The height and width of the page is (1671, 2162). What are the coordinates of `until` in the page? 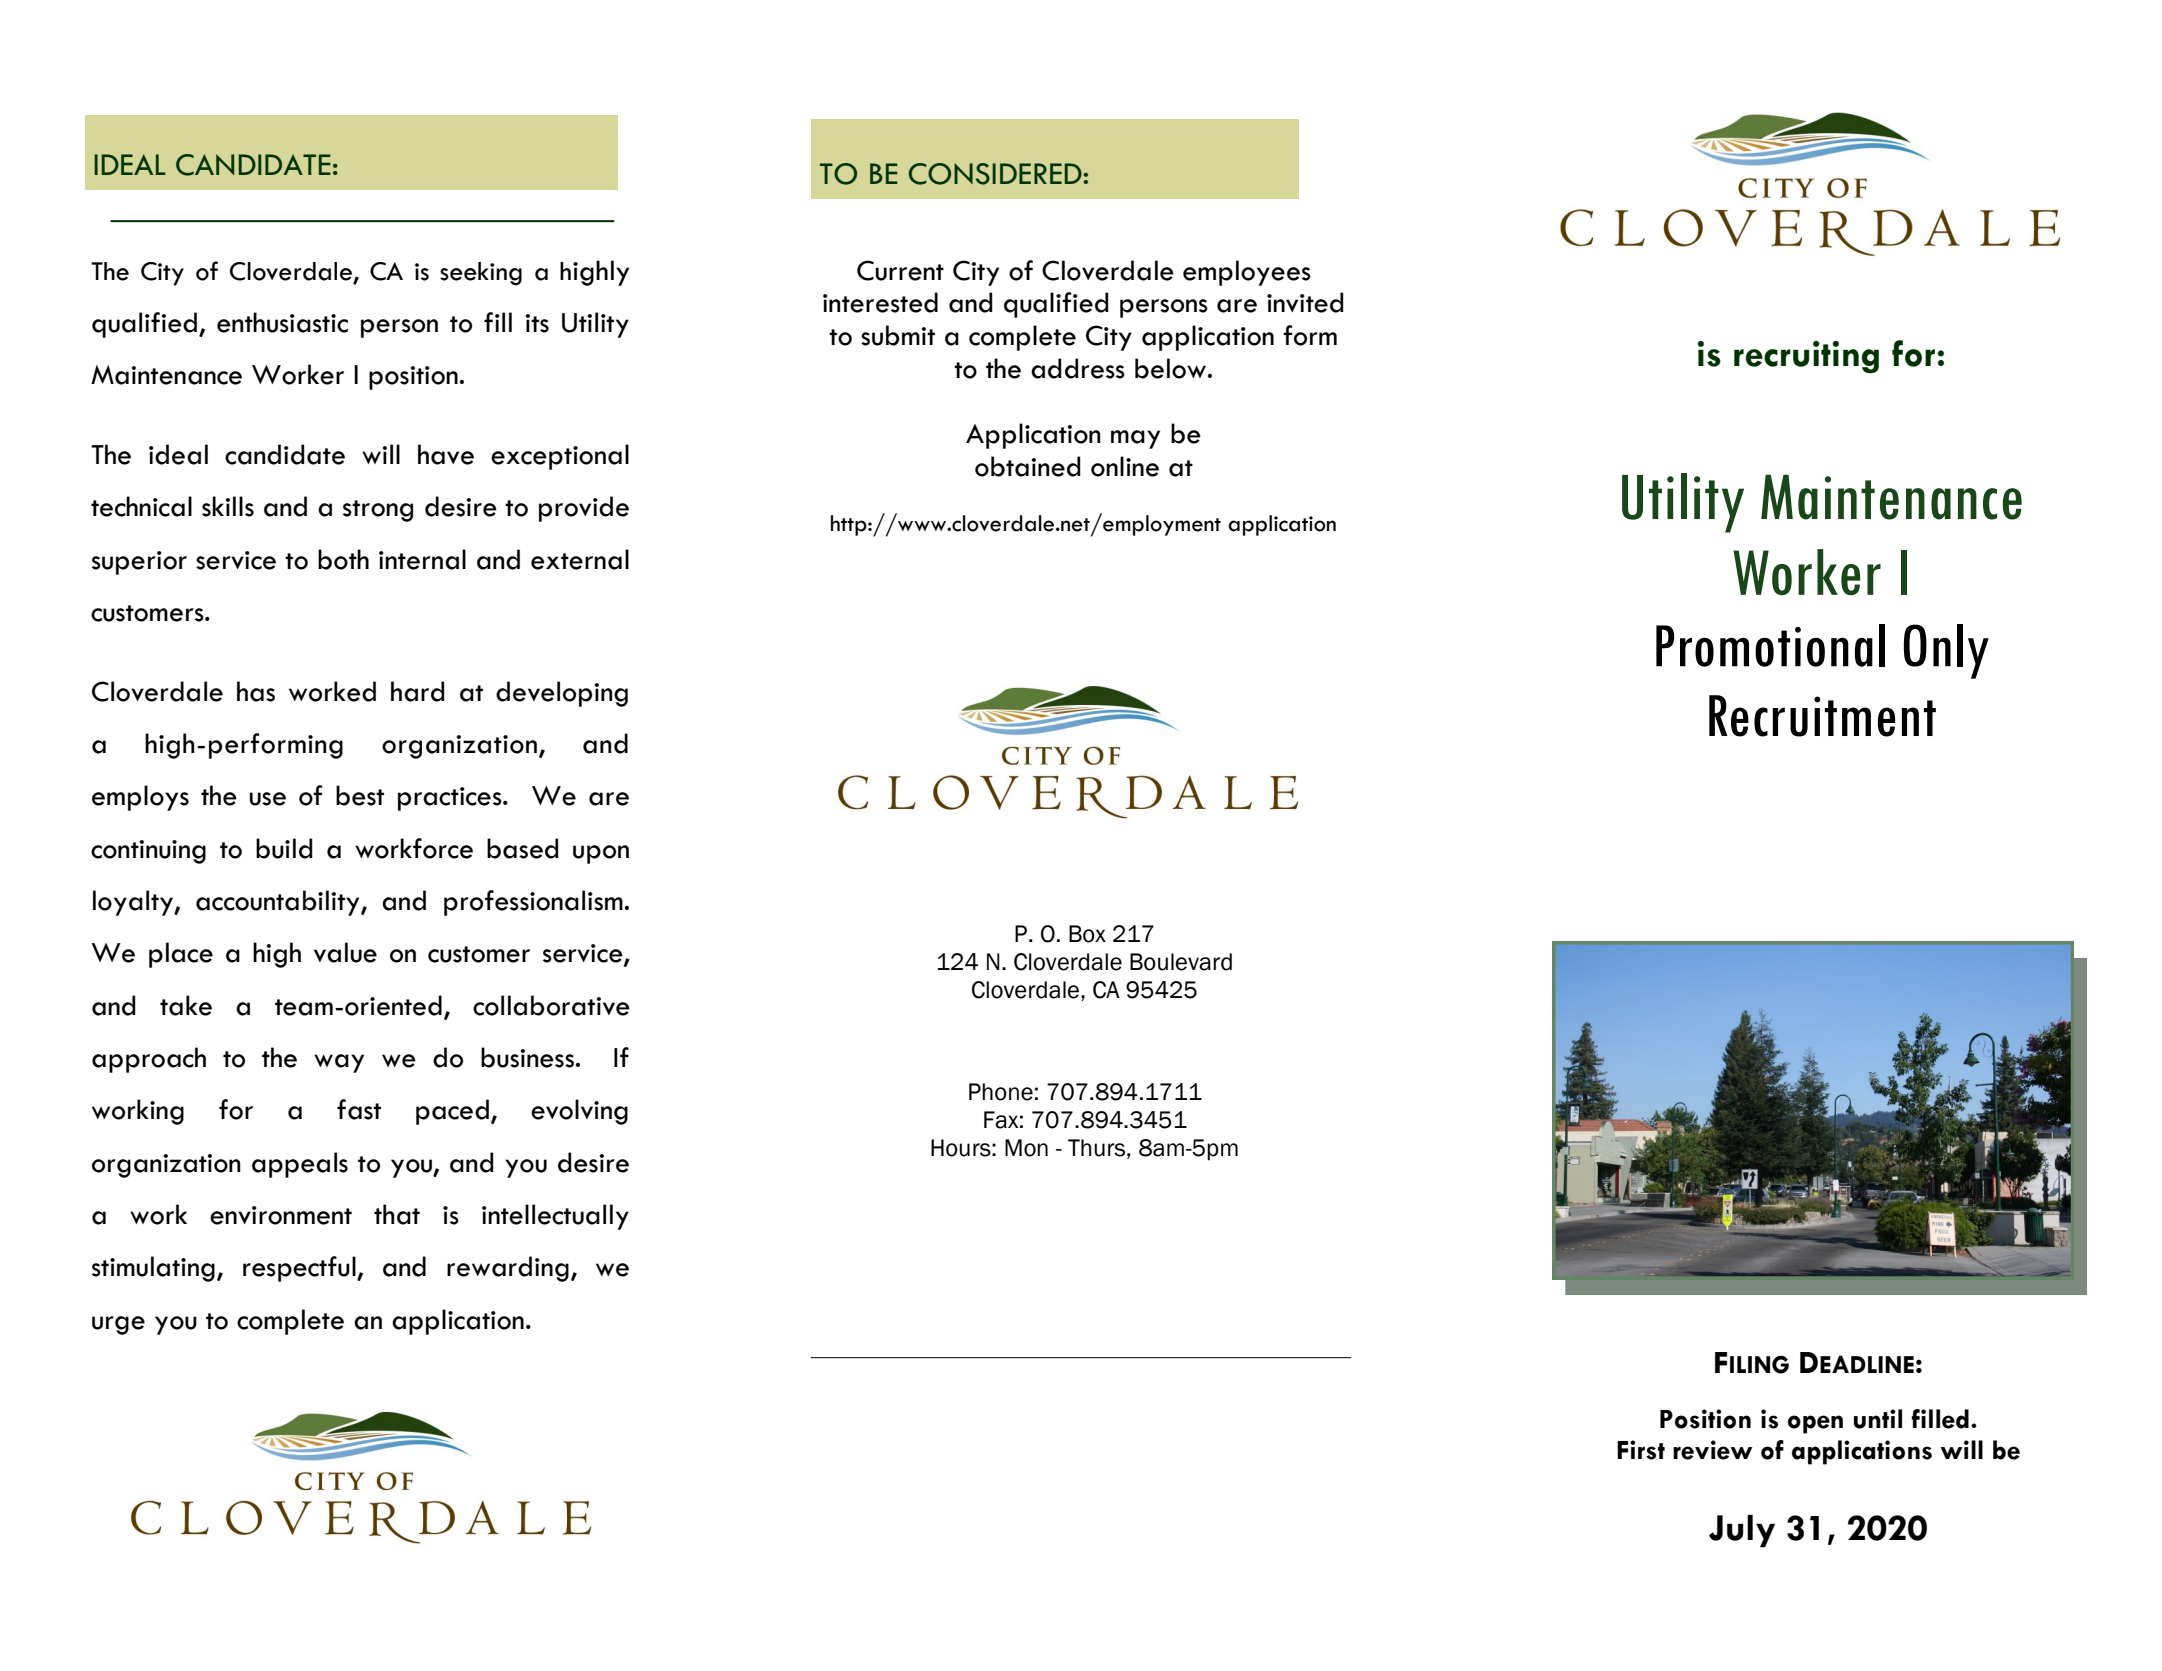 It's located at (1878, 1419).
